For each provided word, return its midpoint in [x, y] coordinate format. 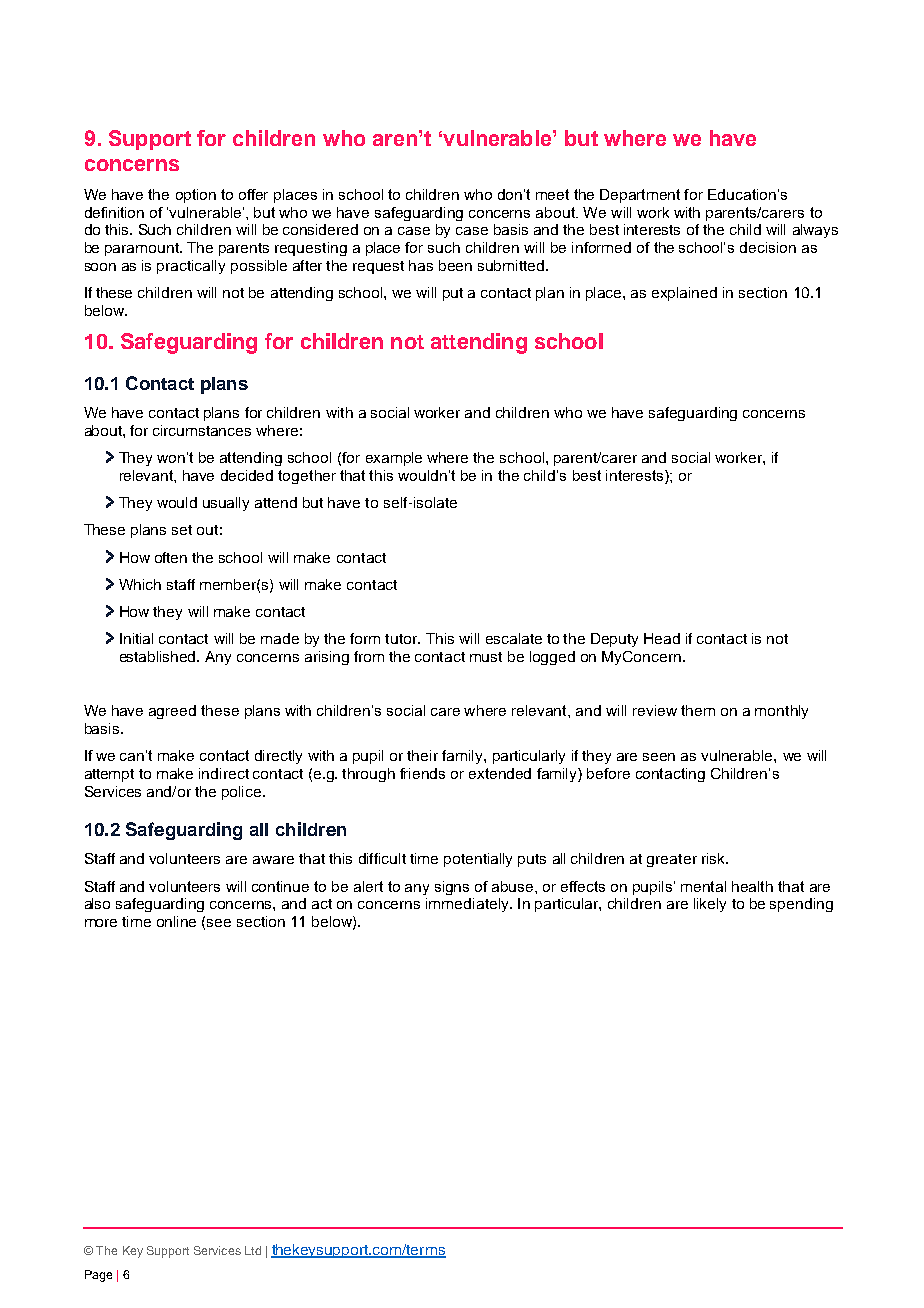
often [171, 557]
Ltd [253, 1250]
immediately [468, 905]
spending [801, 905]
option [196, 196]
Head [662, 638]
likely [710, 905]
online [176, 921]
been [455, 265]
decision [768, 247]
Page [98, 1276]
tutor [402, 639]
